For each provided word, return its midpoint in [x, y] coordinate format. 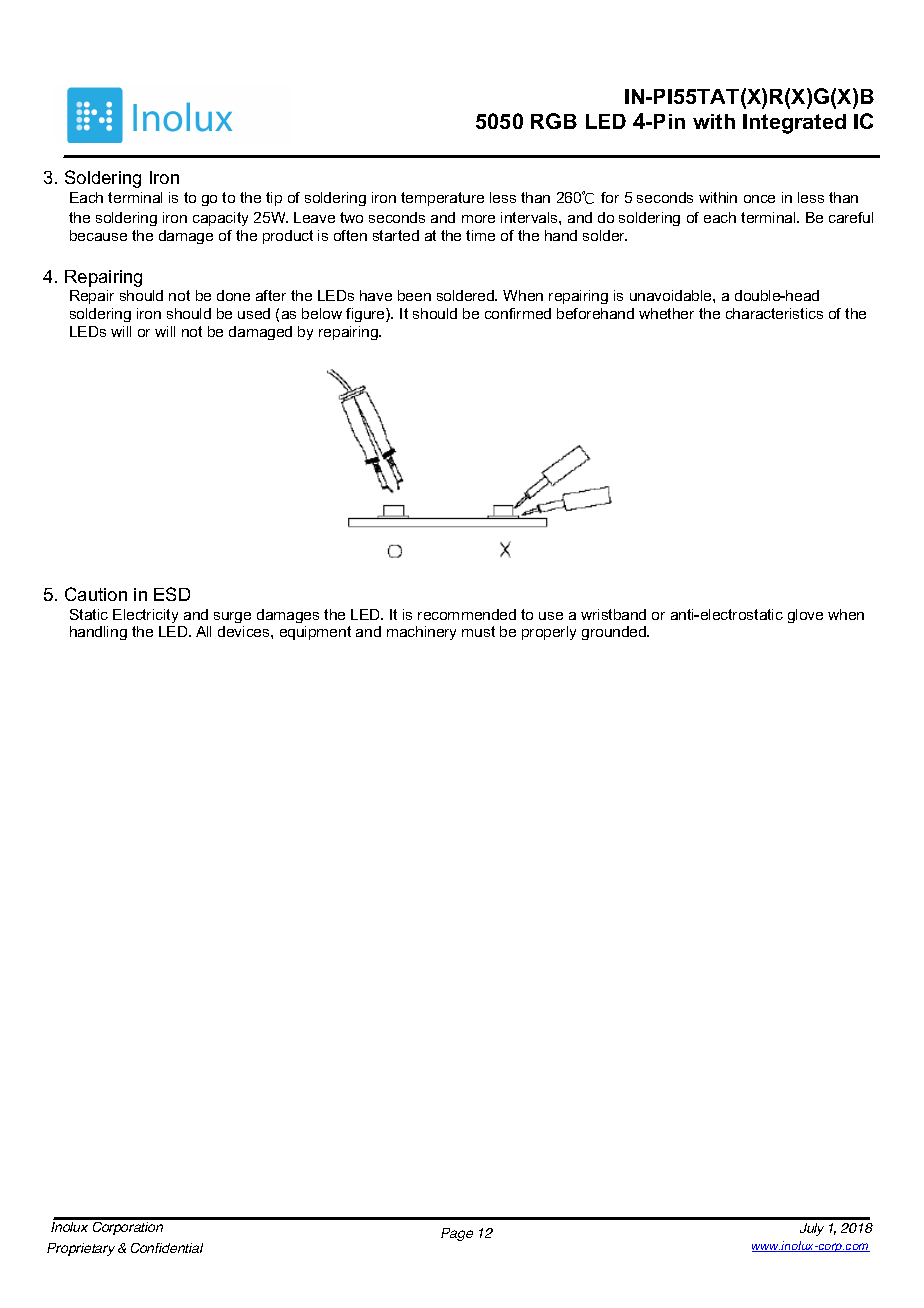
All [203, 631]
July [812, 1229]
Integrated [794, 124]
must [478, 631]
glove [805, 616]
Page [457, 1234]
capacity [220, 219]
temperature [442, 199]
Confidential [167, 1248]
